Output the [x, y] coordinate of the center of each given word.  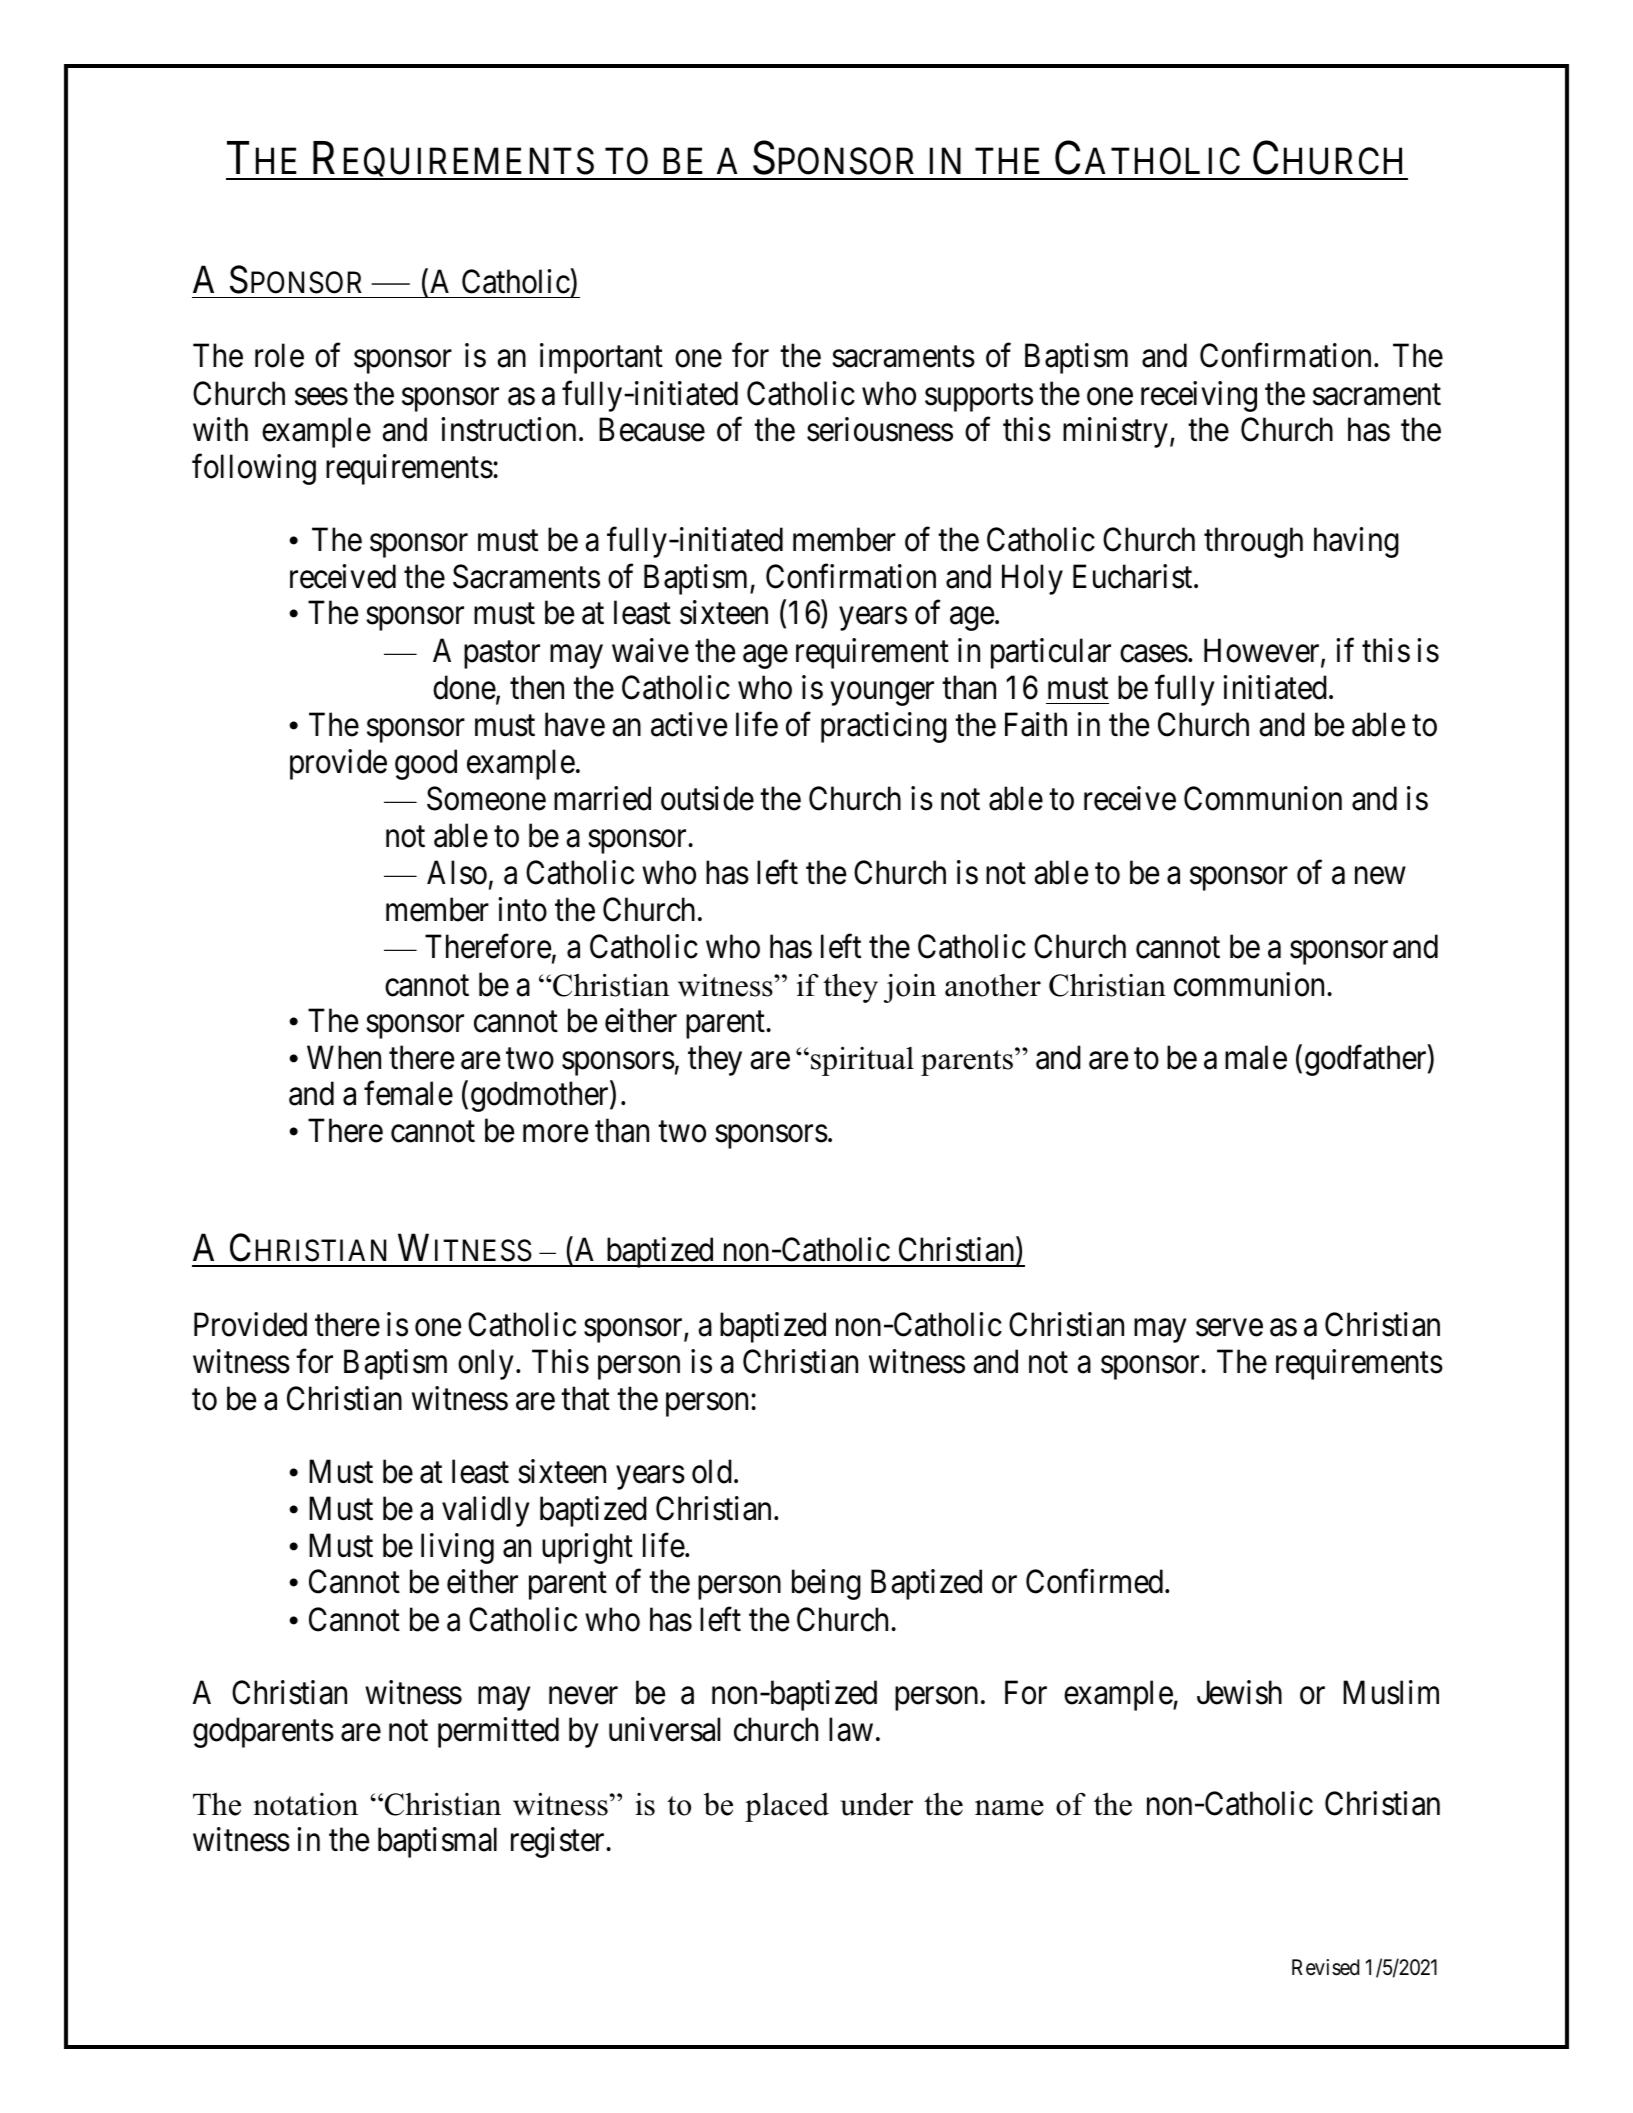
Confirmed [1096, 1582]
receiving [1199, 396]
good [426, 764]
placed [787, 1807]
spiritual [862, 1061]
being [826, 1585]
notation [305, 1804]
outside [707, 798]
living [457, 1548]
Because [652, 430]
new [1380, 876]
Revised [1326, 1967]
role [279, 356]
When [344, 1057]
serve [1229, 1328]
